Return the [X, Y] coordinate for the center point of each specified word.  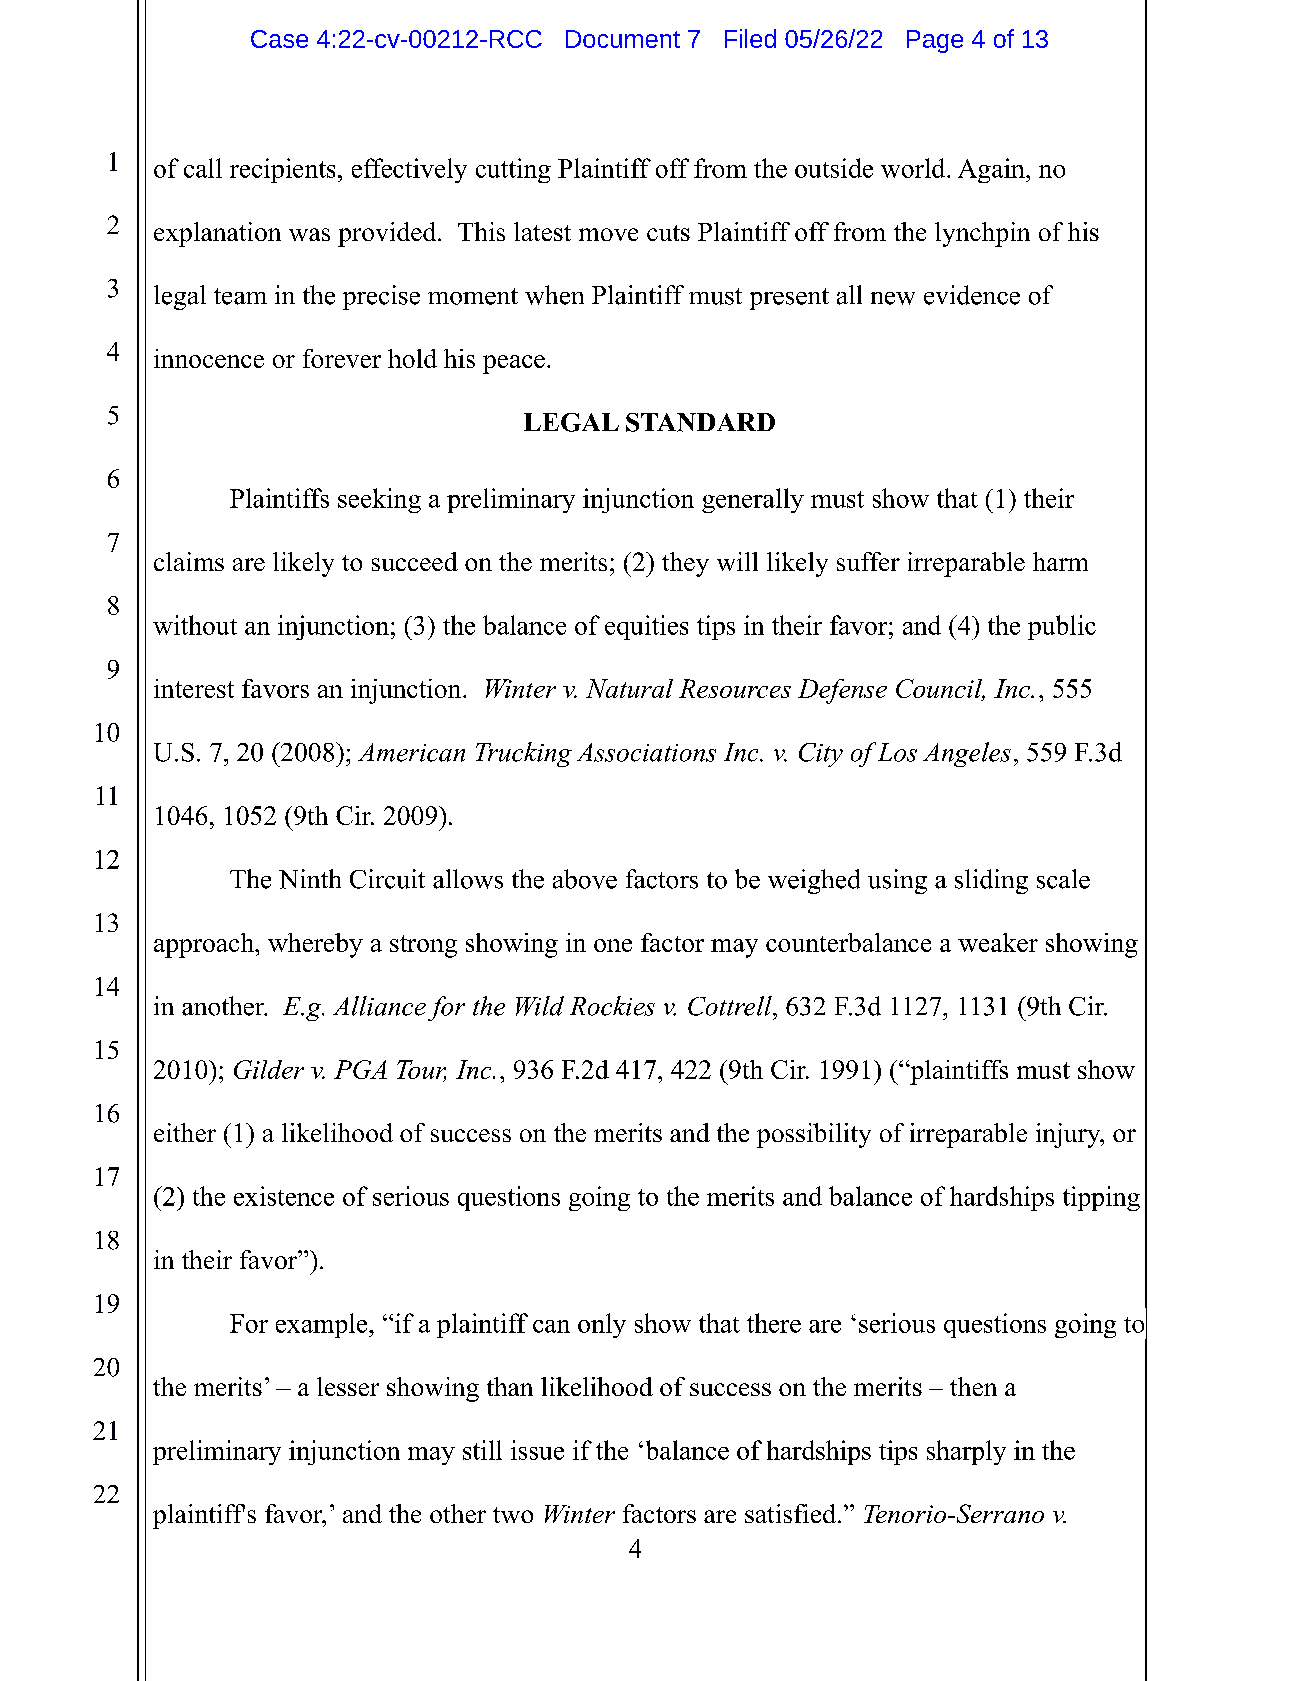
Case [279, 39]
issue [537, 1450]
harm [1060, 561]
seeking [379, 500]
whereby [315, 945]
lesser [348, 1386]
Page [935, 41]
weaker [998, 942]
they [685, 564]
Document [623, 39]
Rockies [612, 1006]
